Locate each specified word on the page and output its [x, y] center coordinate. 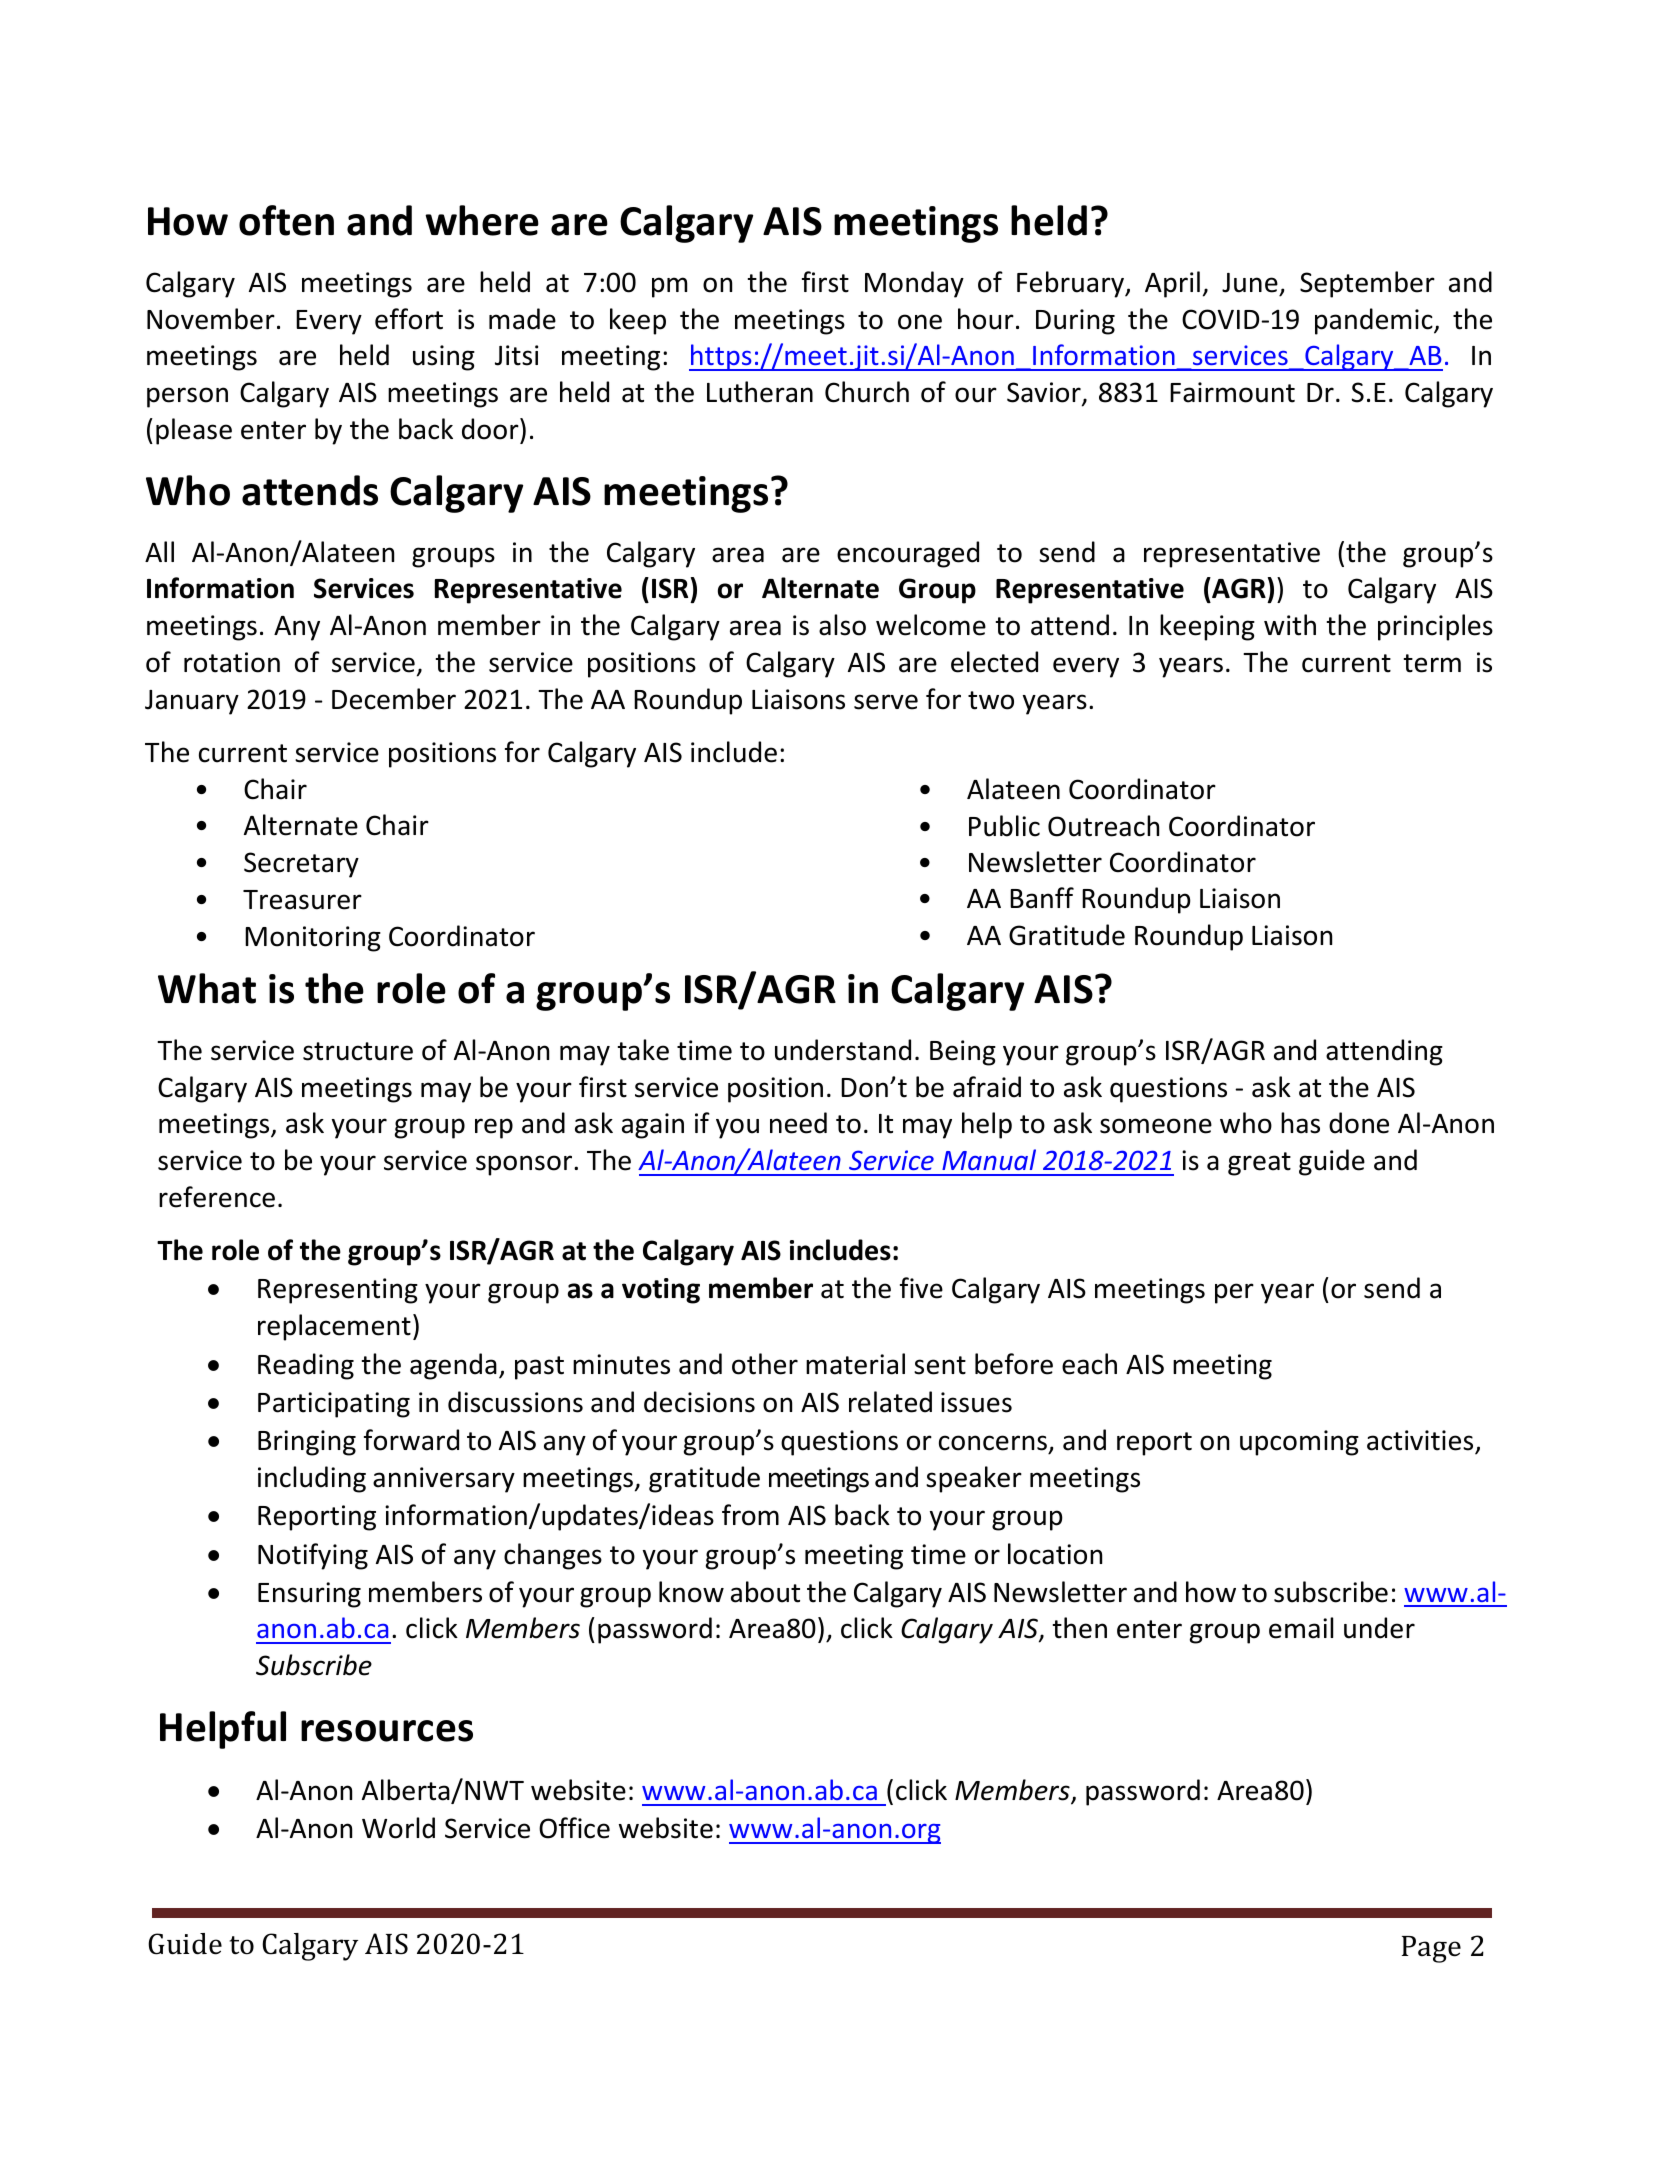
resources [387, 1731]
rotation [232, 662]
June [1250, 283]
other [765, 1364]
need [798, 1123]
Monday [914, 284]
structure [358, 1051]
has [1300, 1123]
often [286, 220]
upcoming [1299, 1443]
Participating [334, 1405]
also [842, 625]
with [1290, 625]
